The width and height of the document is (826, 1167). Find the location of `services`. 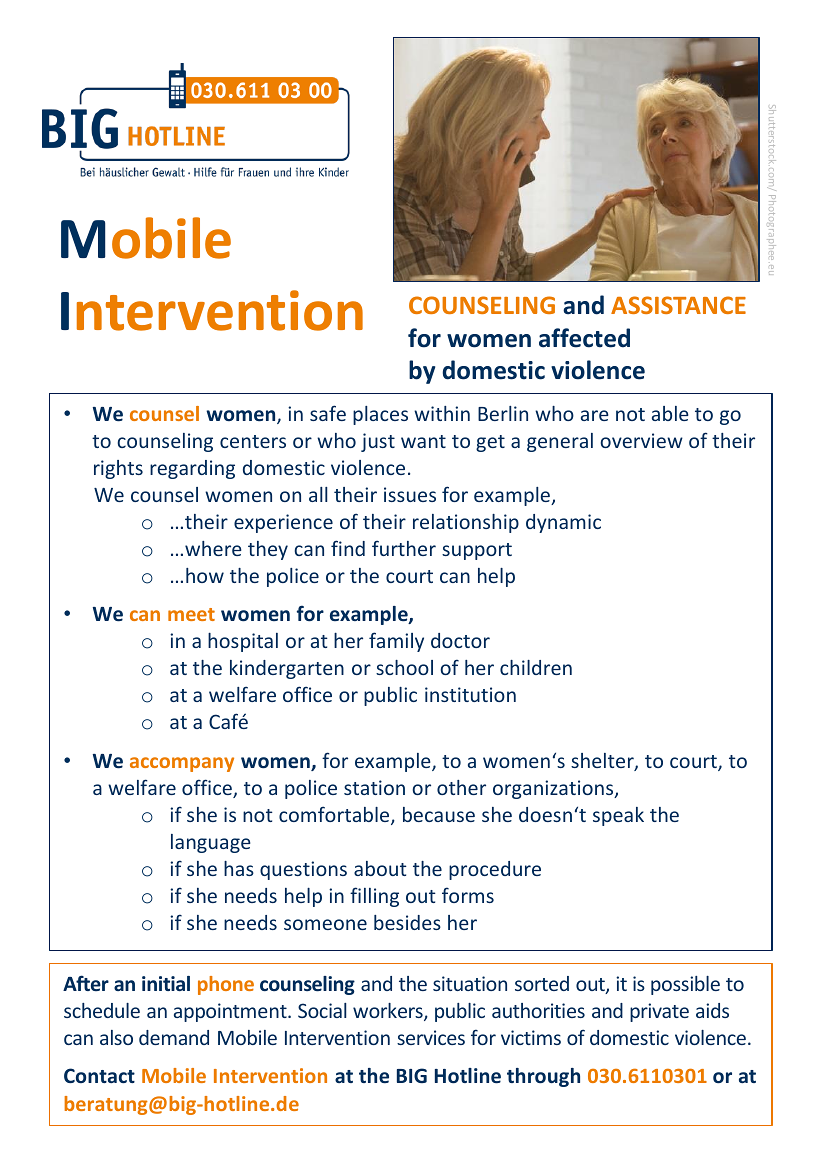

services is located at coordinates (431, 1037).
